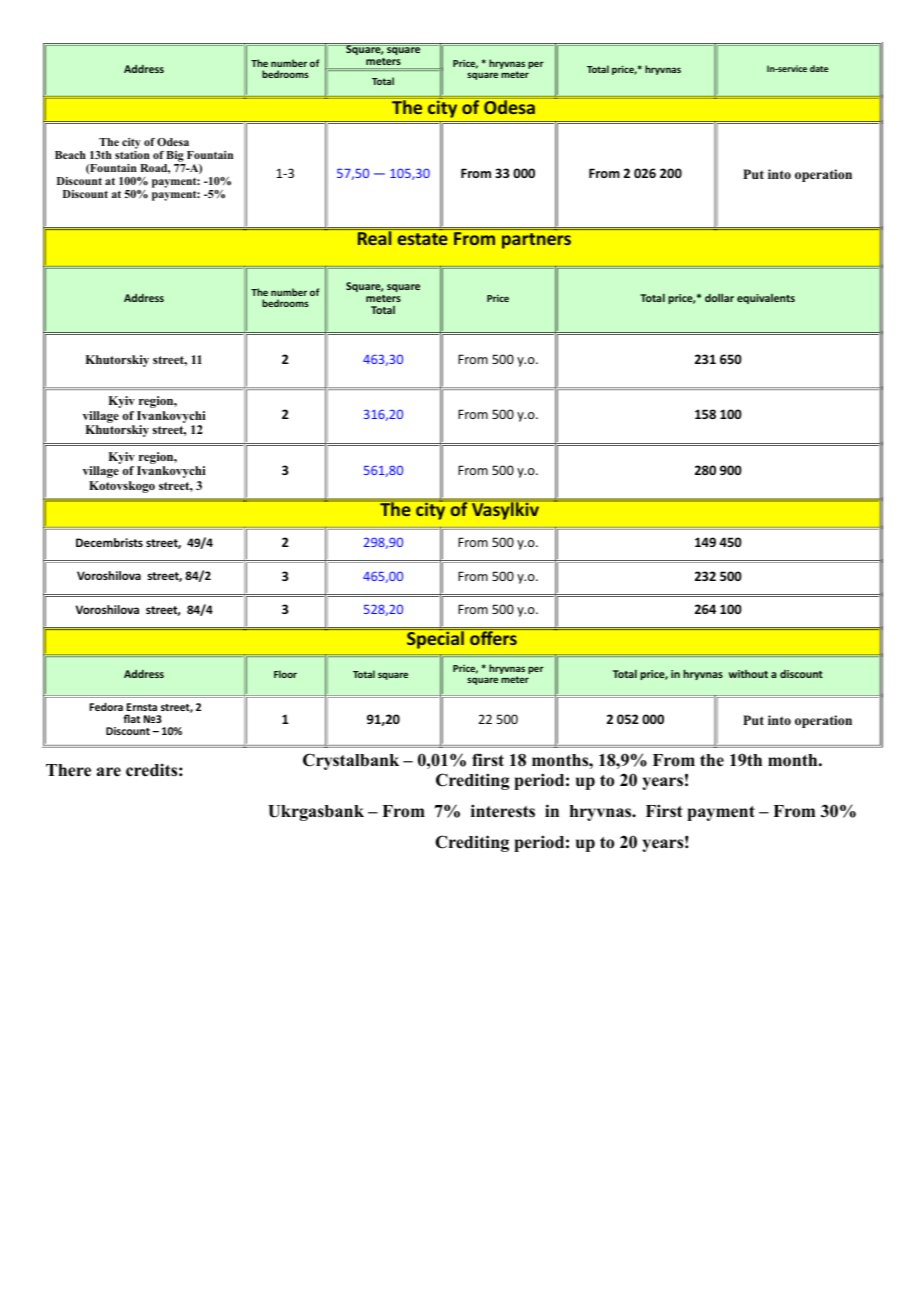 This screenshot has width=924, height=1308. Describe the element at coordinates (422, 239) in the screenshot. I see `estate` at that location.
